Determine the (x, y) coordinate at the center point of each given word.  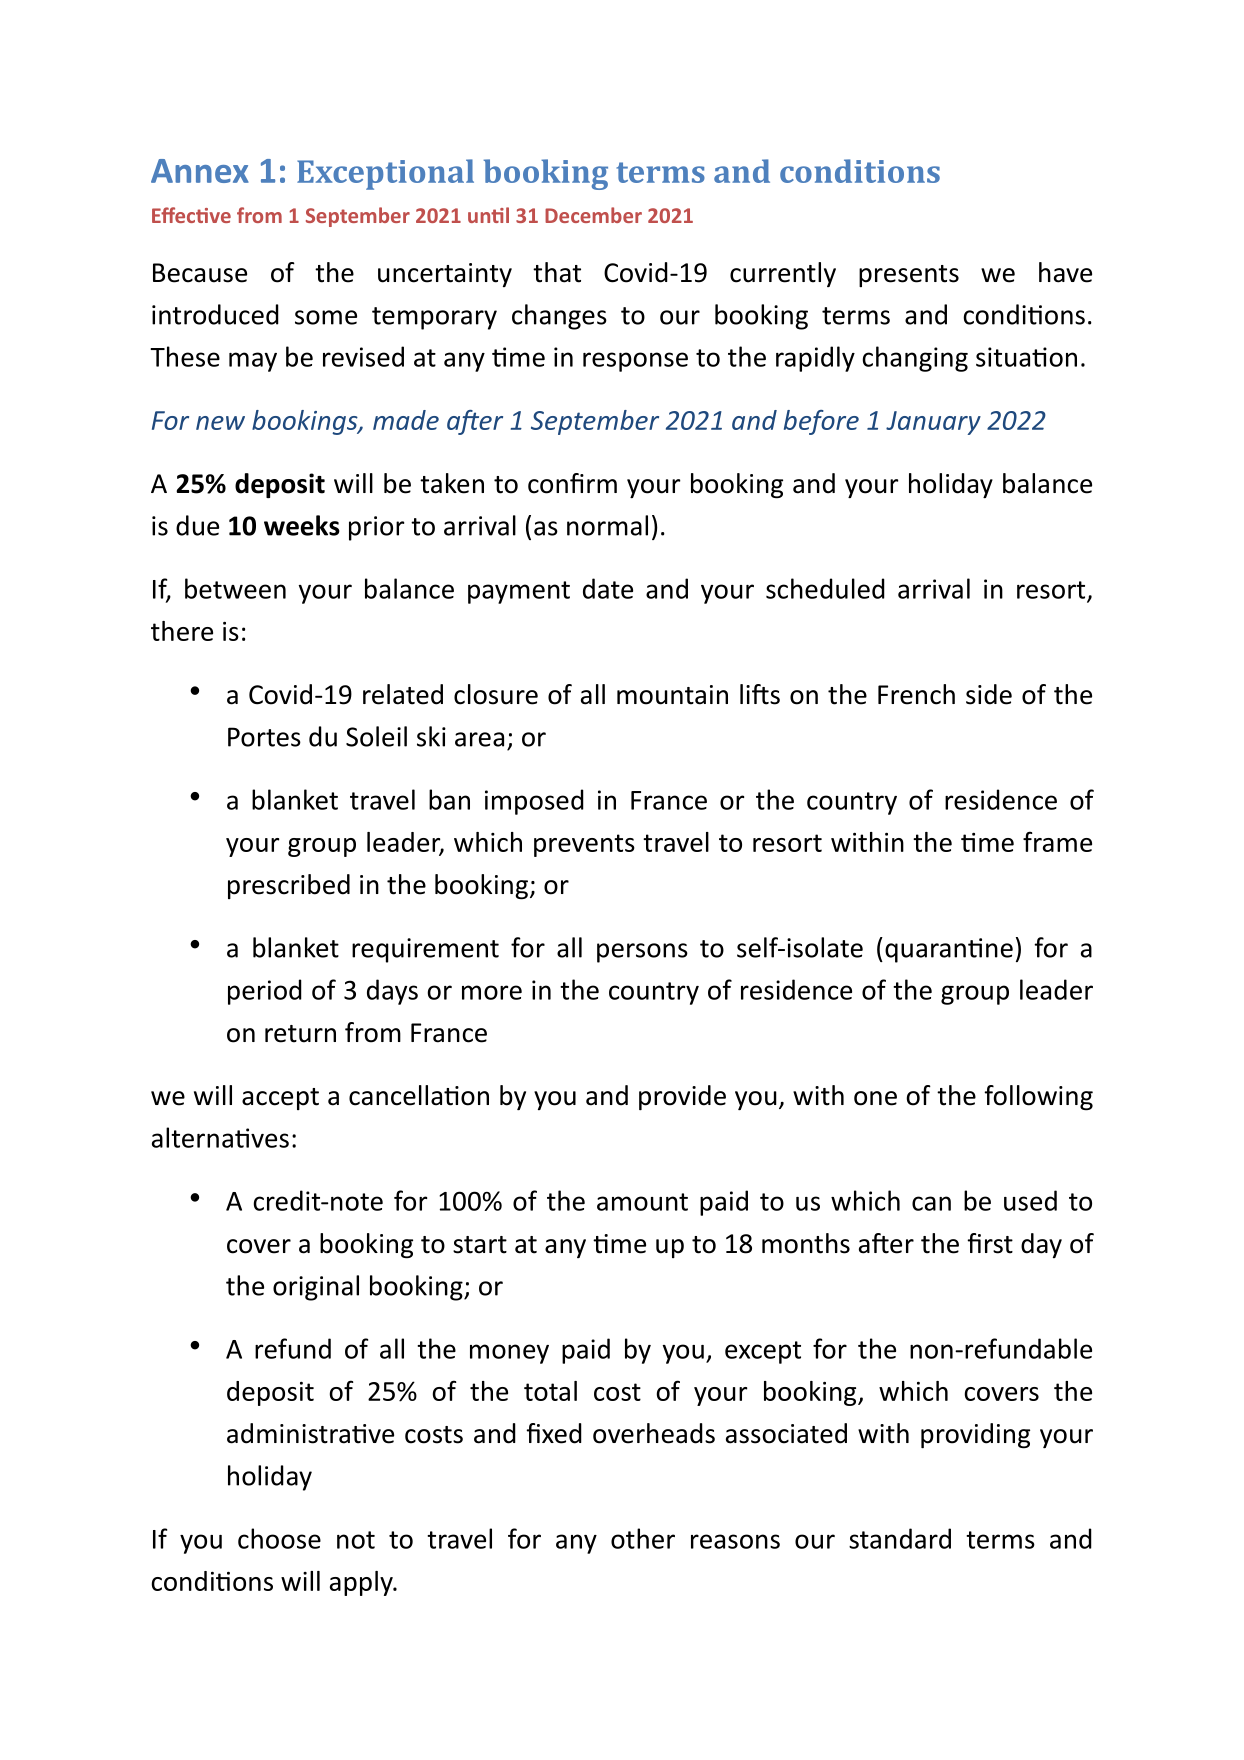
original (316, 1288)
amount (642, 1202)
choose (279, 1538)
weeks (302, 525)
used (1030, 1200)
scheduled (825, 588)
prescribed (289, 886)
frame (1057, 841)
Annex (200, 171)
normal (607, 525)
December (593, 215)
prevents (584, 845)
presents (909, 276)
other (643, 1538)
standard (900, 1538)
